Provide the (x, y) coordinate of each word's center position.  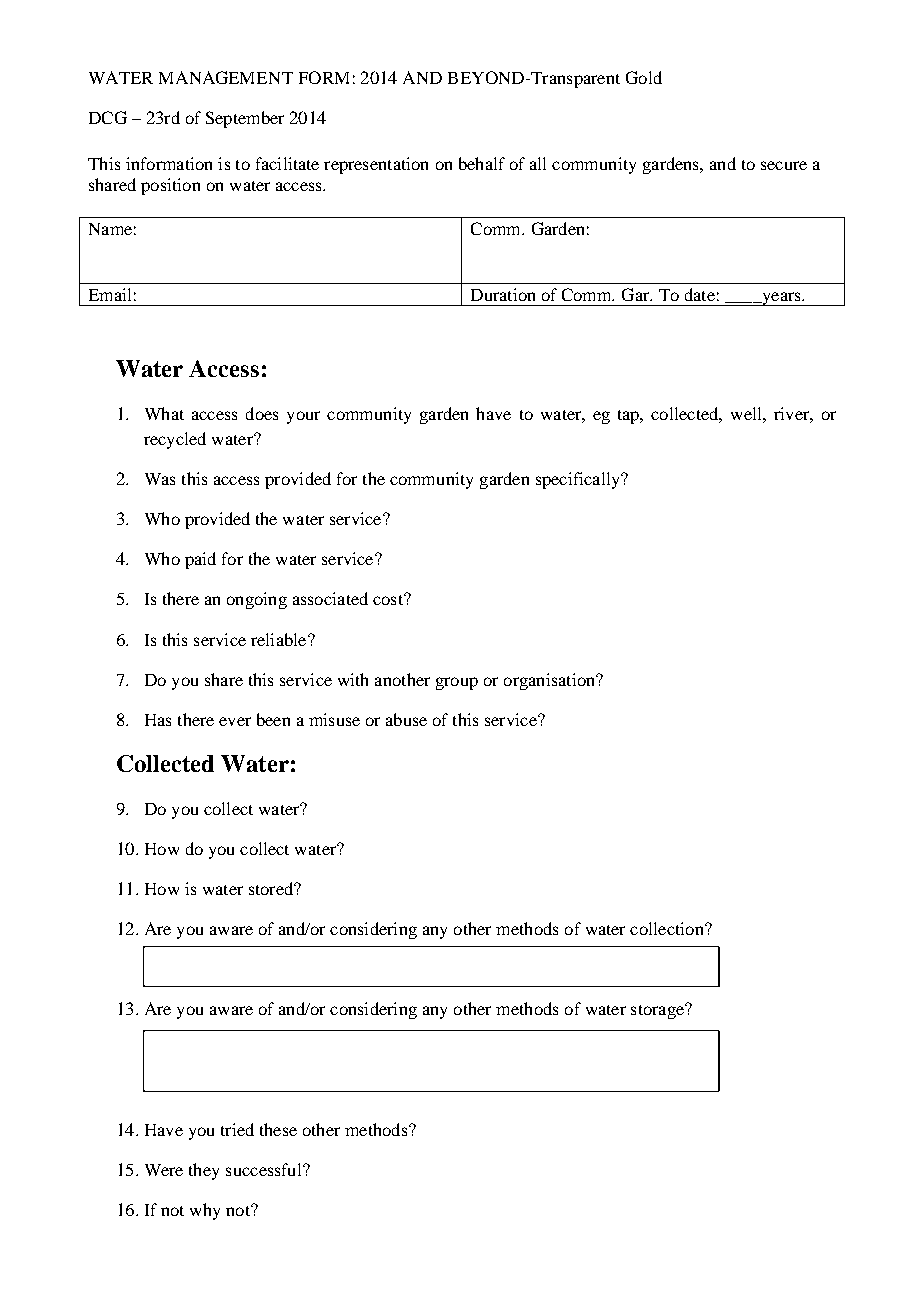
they (204, 1171)
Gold (644, 77)
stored (272, 888)
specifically (579, 480)
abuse (406, 719)
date (700, 294)
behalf (482, 163)
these (278, 1129)
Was (160, 479)
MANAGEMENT (226, 77)
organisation (551, 681)
